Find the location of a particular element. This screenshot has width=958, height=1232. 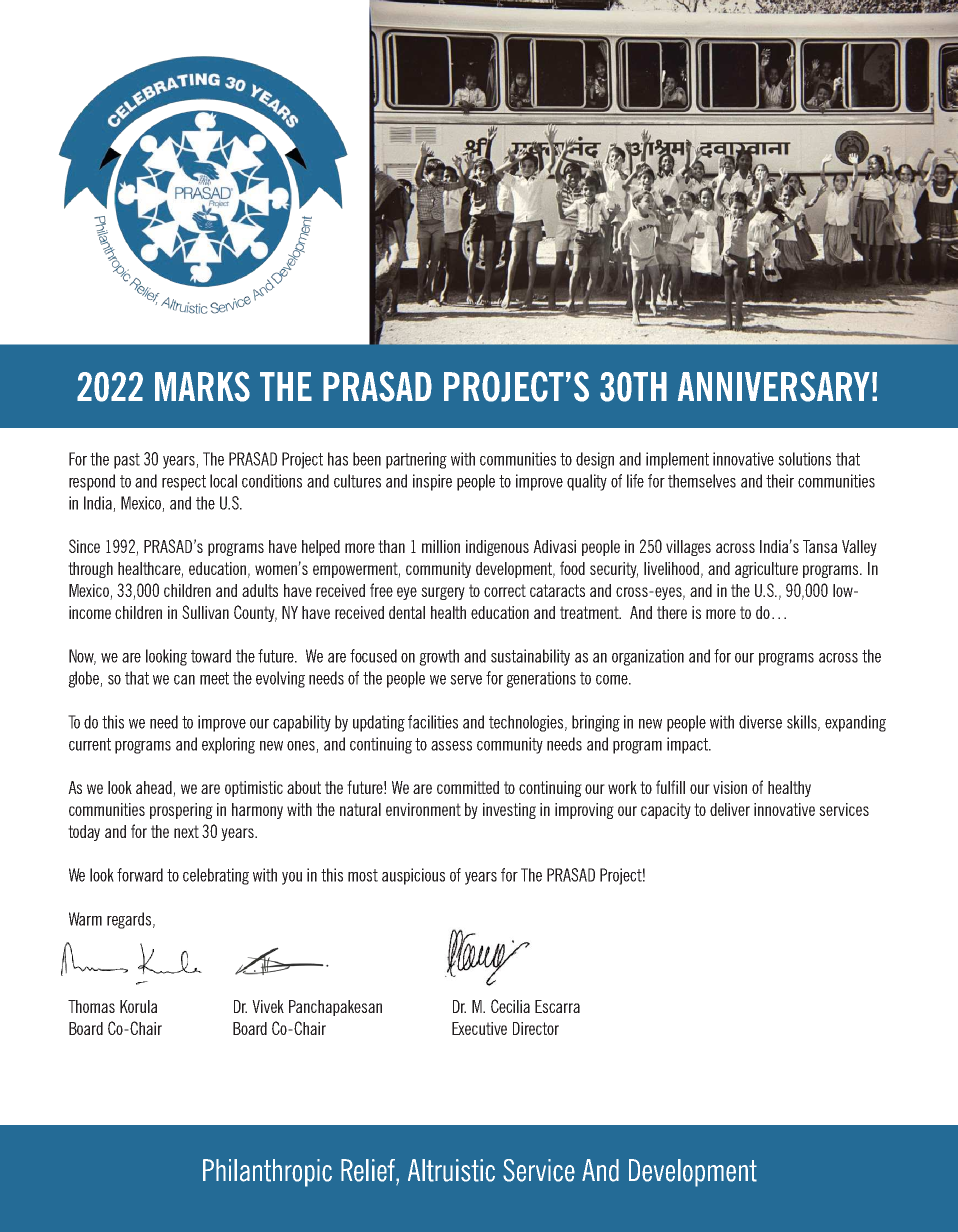

ANNIVERSARY is located at coordinates (774, 386).
